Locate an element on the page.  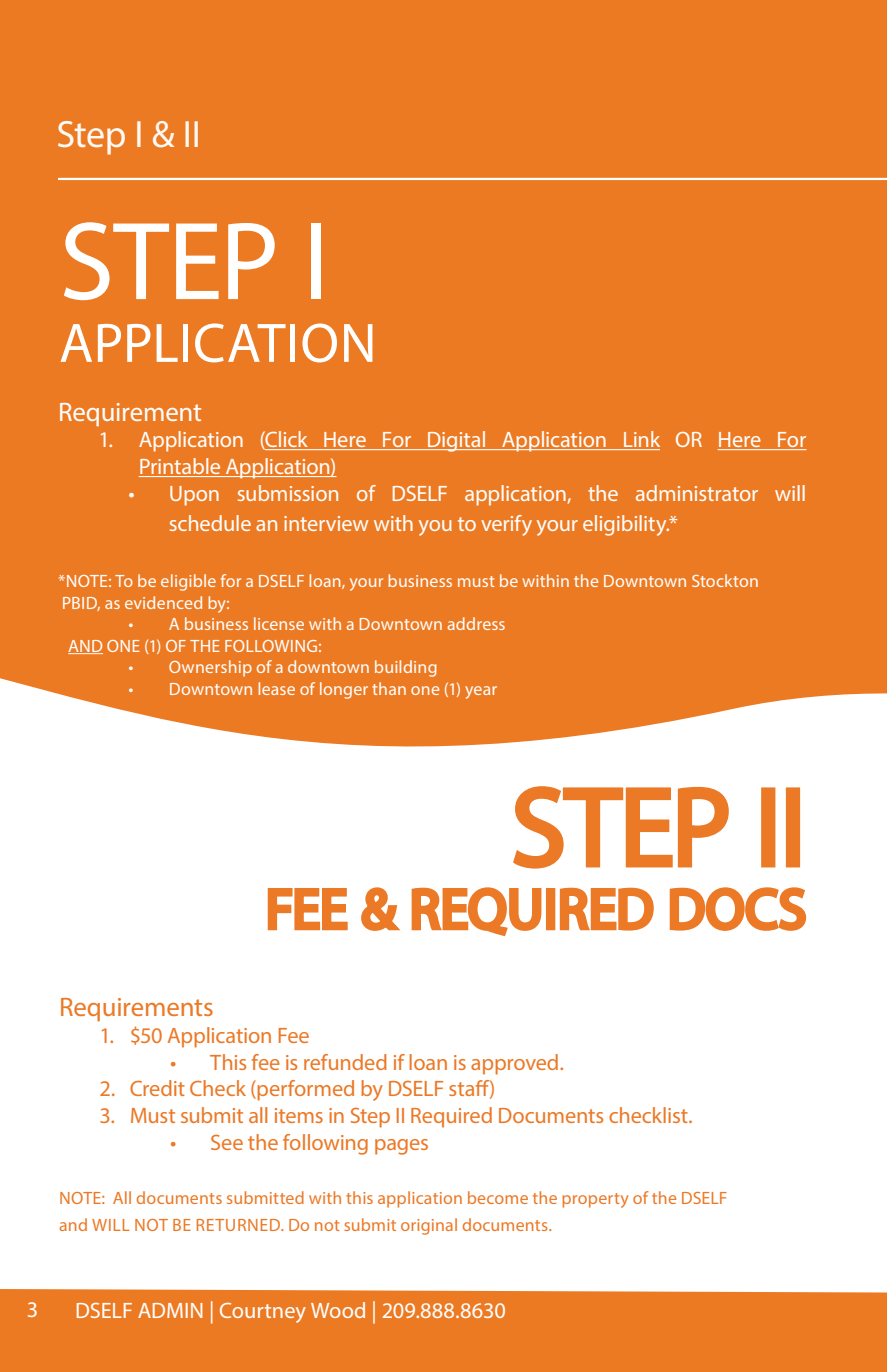
Digital is located at coordinates (456, 441).
